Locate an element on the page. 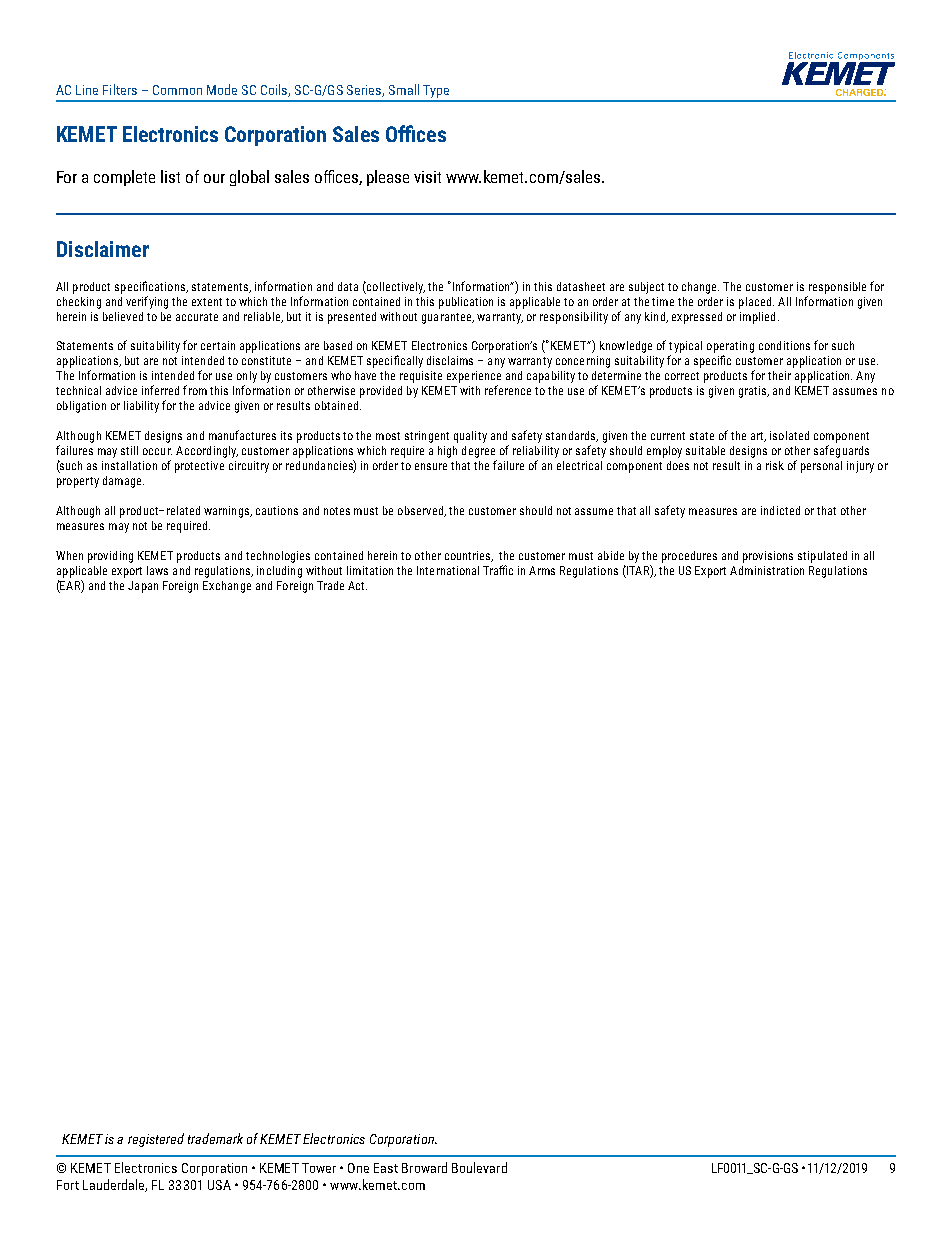 Image resolution: width=952 pixels, height=1233 pixels. responsible is located at coordinates (837, 288).
